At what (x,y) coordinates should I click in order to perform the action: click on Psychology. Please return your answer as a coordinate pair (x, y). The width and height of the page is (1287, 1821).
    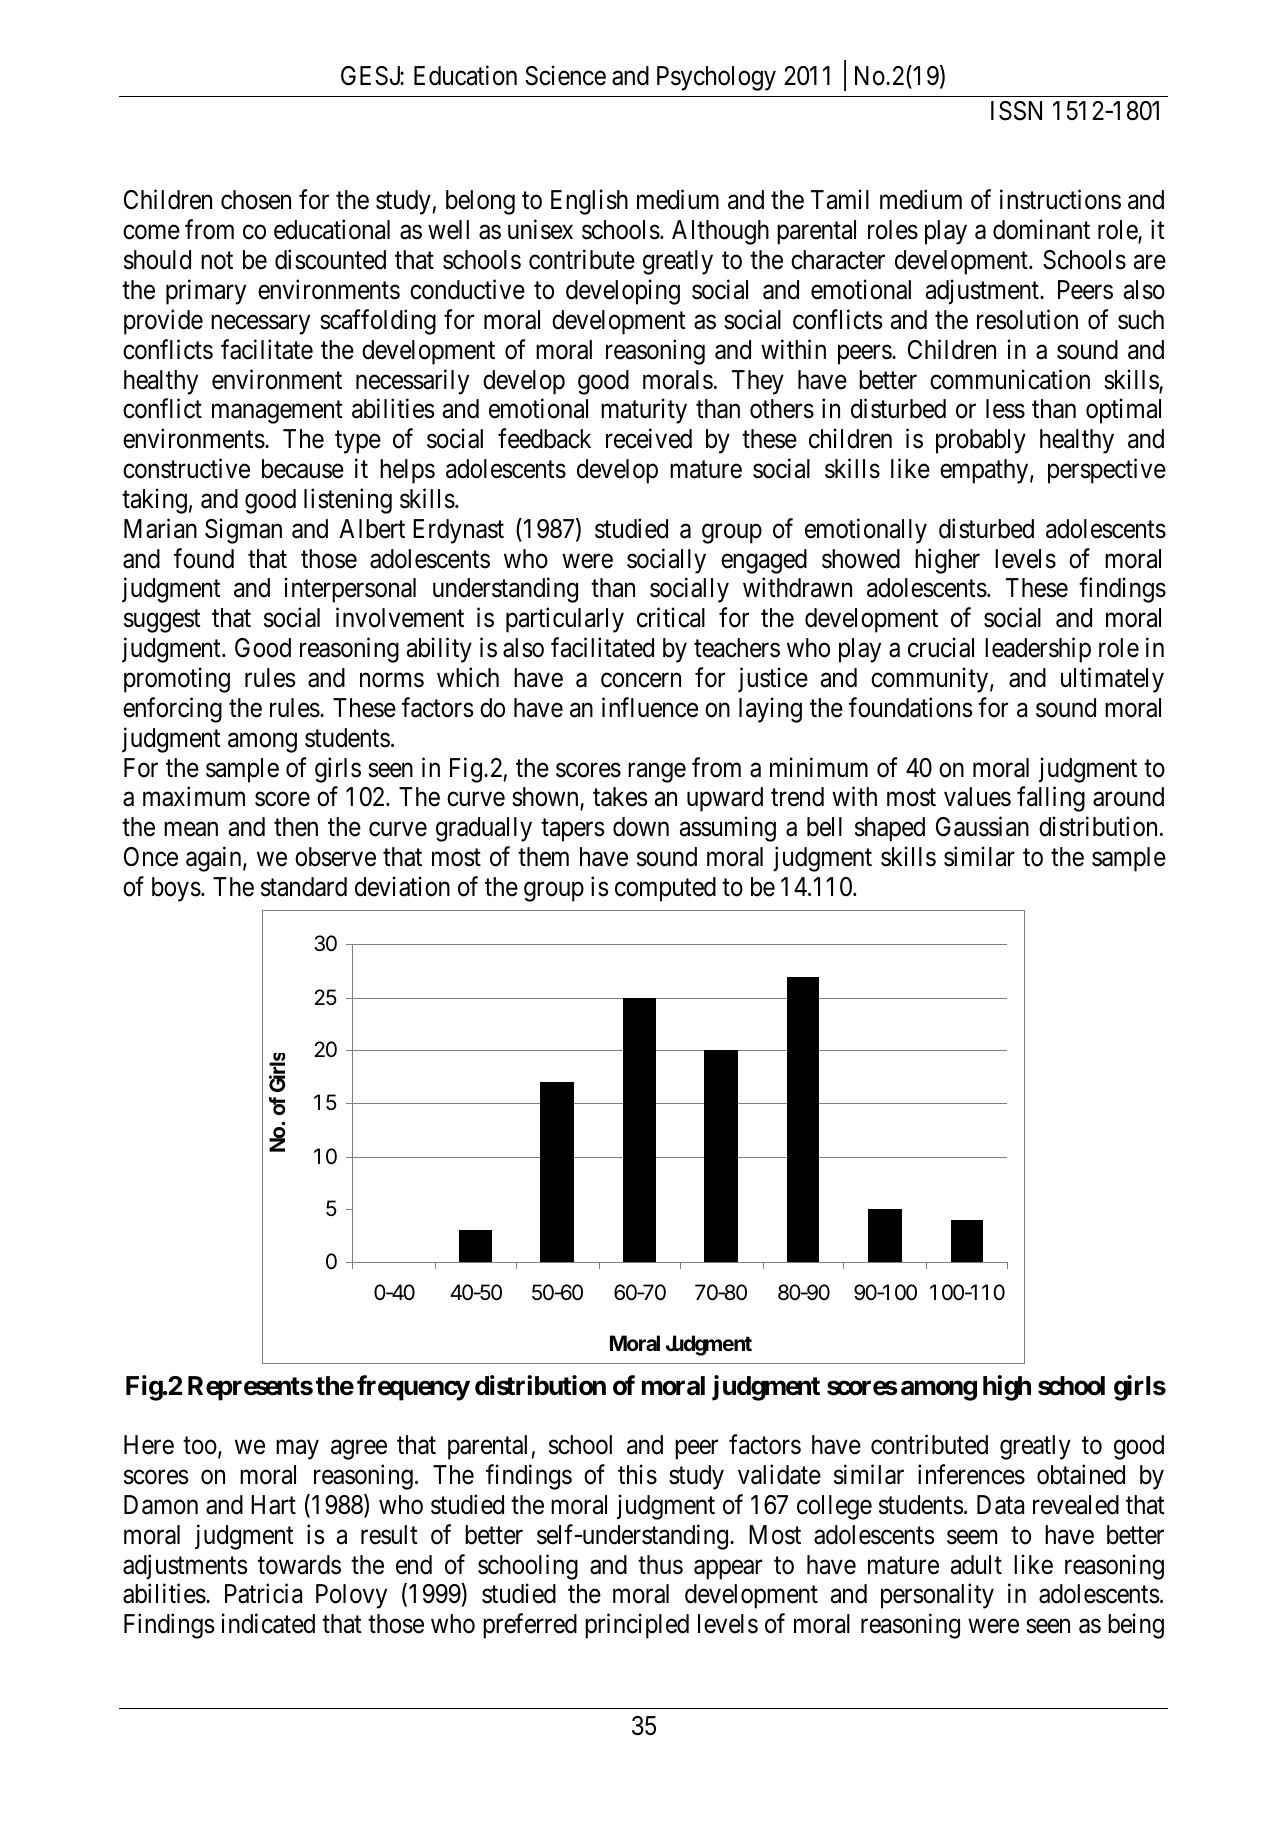
    Looking at the image, I should click on (716, 78).
